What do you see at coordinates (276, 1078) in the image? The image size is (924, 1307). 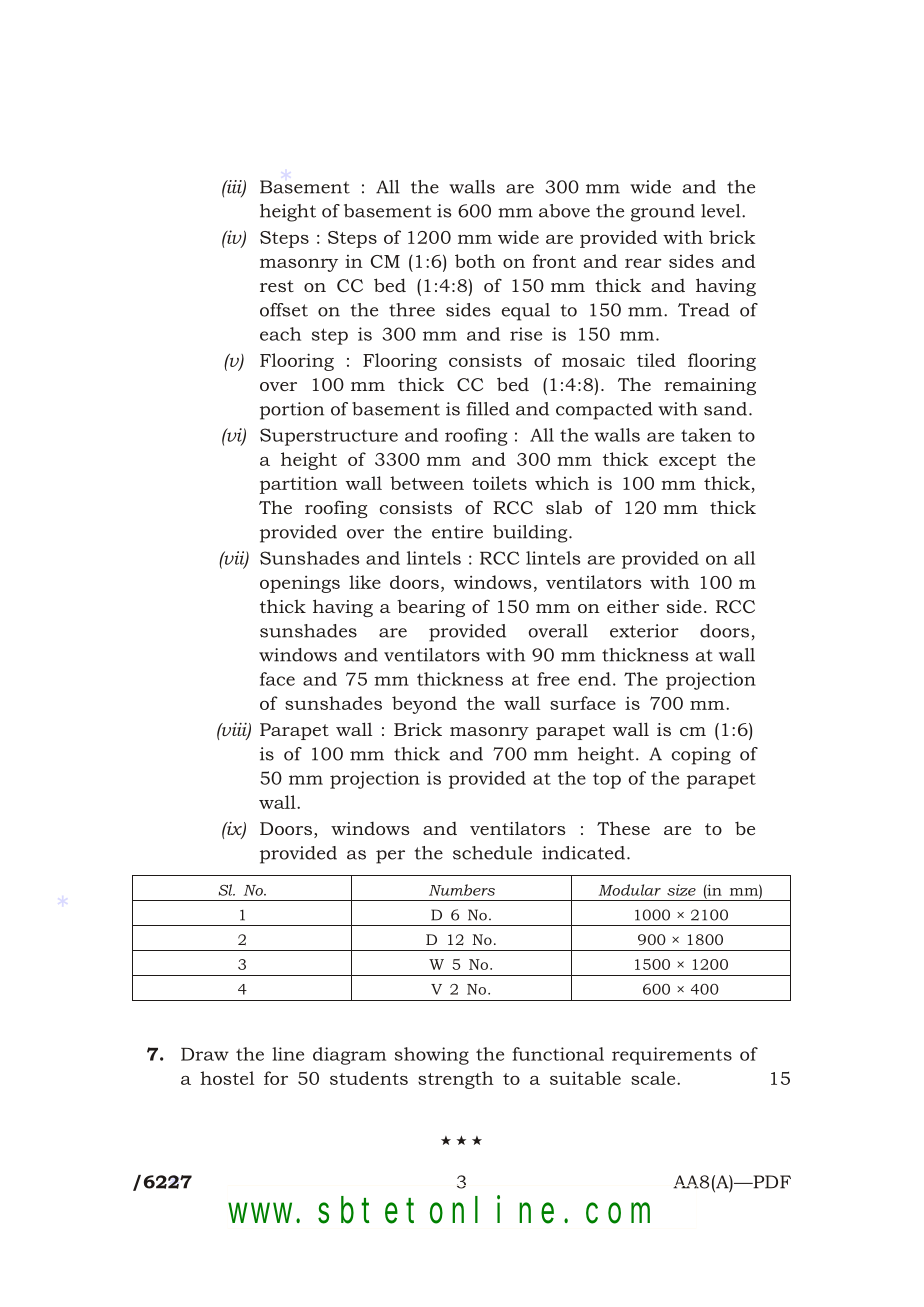 I see `for` at bounding box center [276, 1078].
